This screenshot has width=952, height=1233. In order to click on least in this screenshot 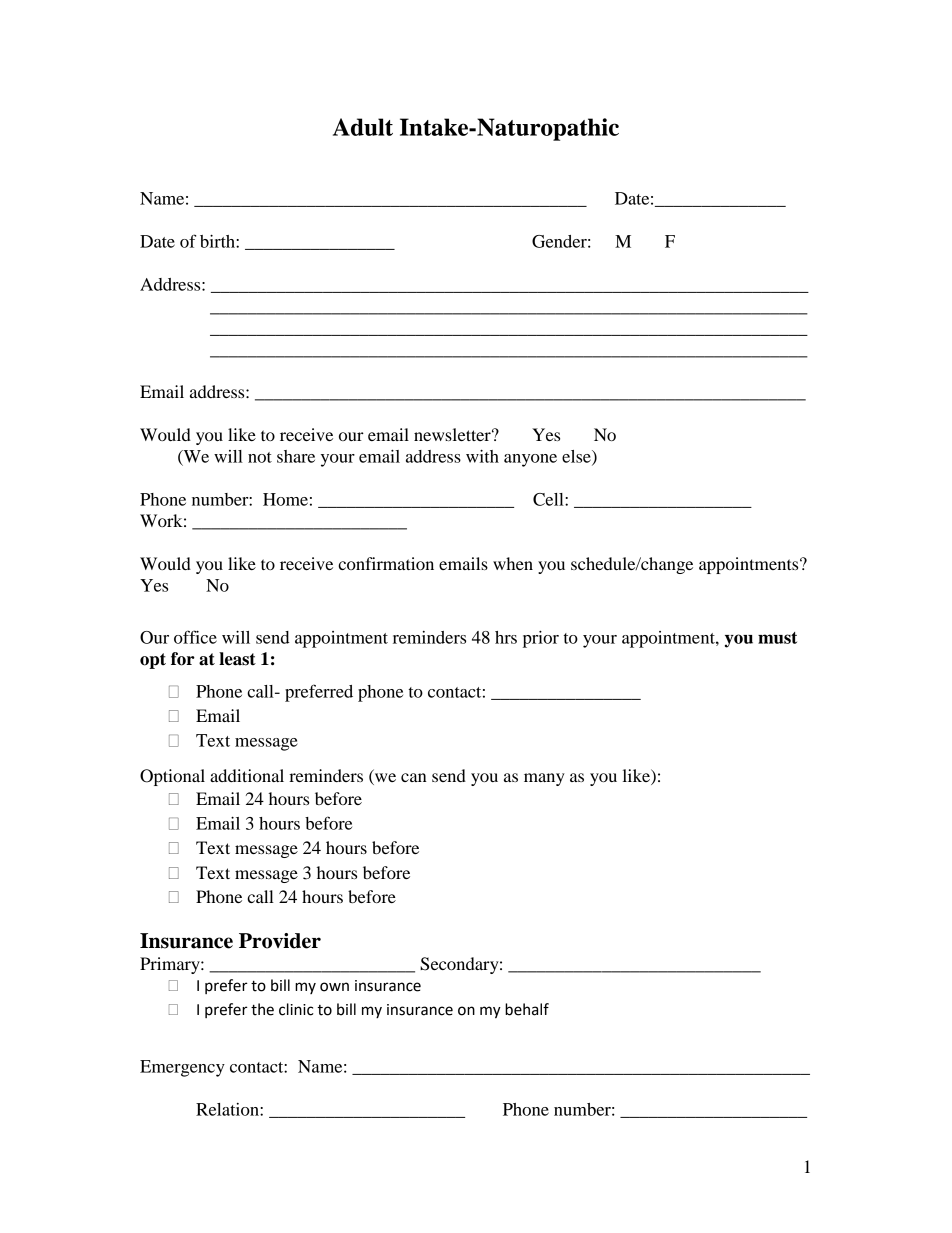, I will do `click(237, 659)`.
